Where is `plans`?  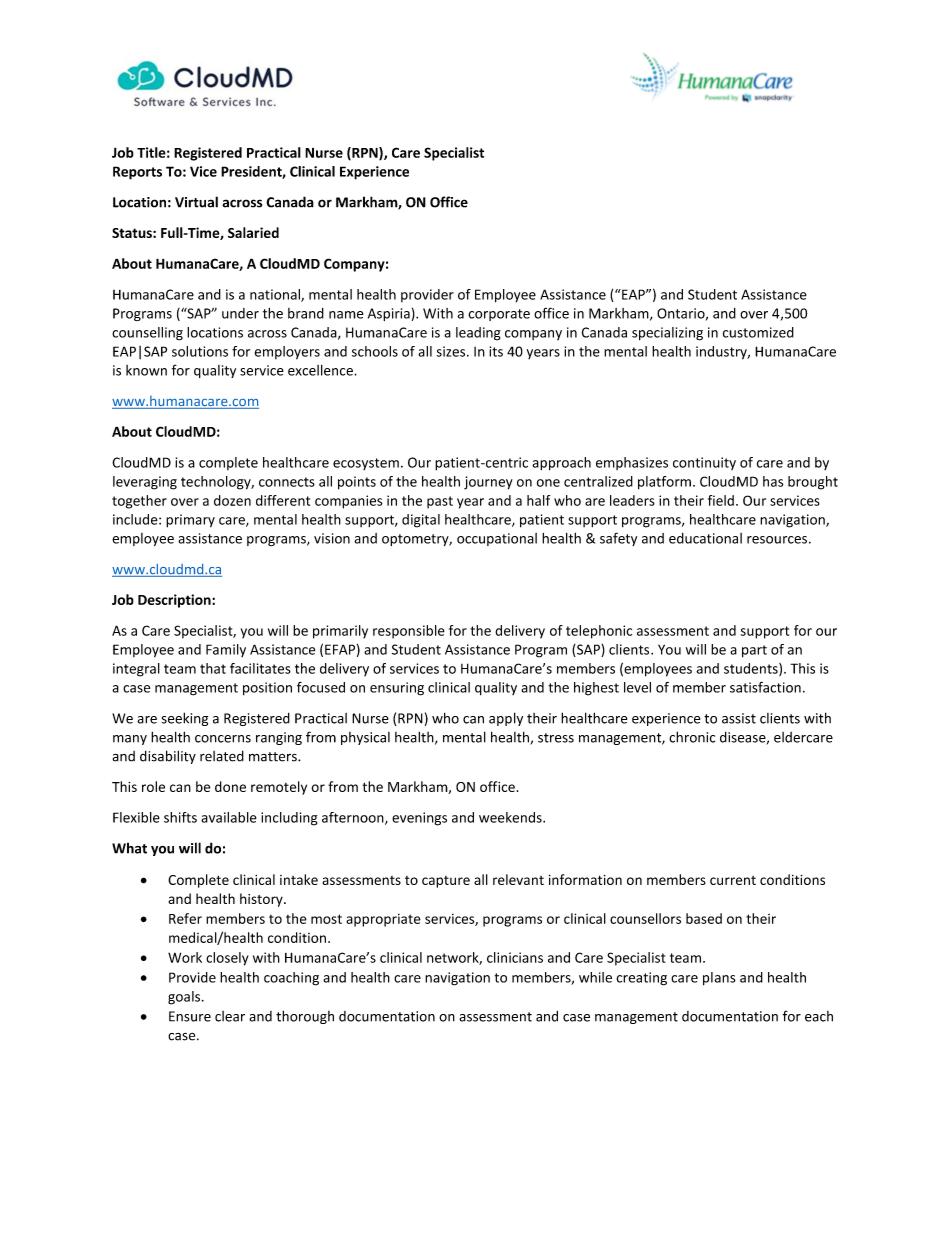 plans is located at coordinates (719, 979).
